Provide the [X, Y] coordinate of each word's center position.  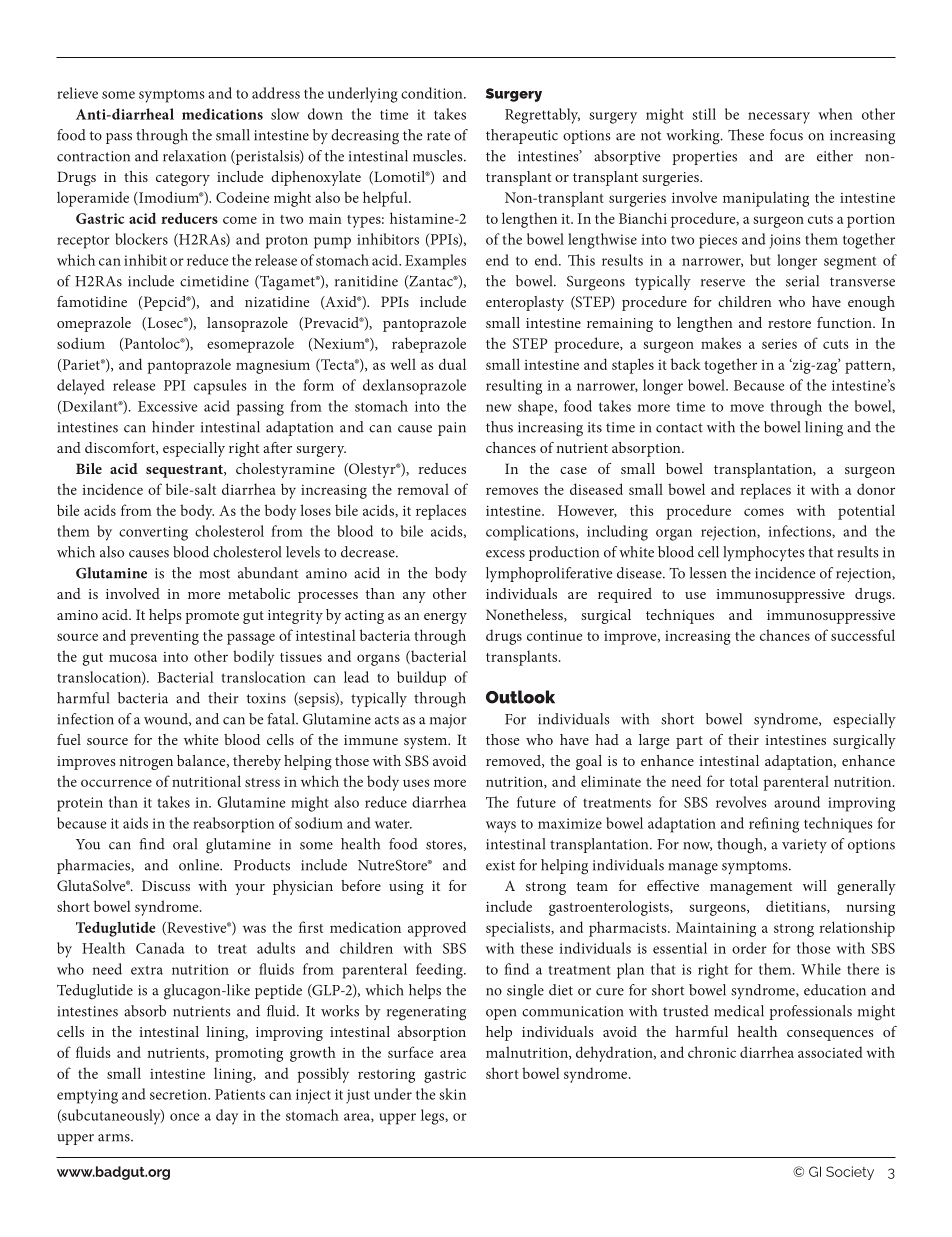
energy [445, 618]
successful [863, 635]
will [815, 885]
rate [438, 136]
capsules [220, 387]
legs [433, 1117]
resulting [514, 387]
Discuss [166, 885]
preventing [164, 637]
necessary [779, 118]
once [185, 1117]
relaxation [194, 156]
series [779, 343]
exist [500, 865]
